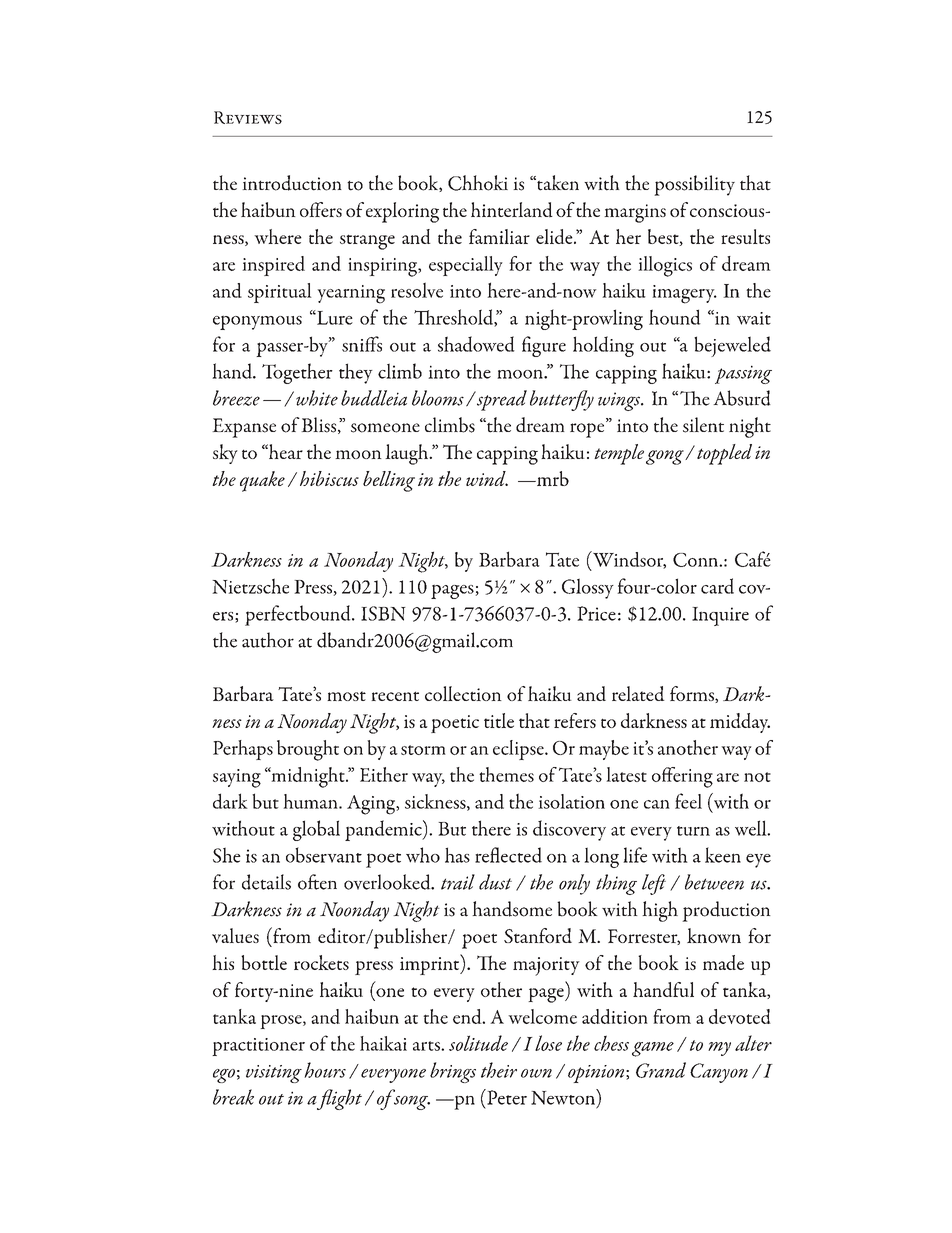  What do you see at coordinates (557, 183) in the document?
I see `taken` at bounding box center [557, 183].
